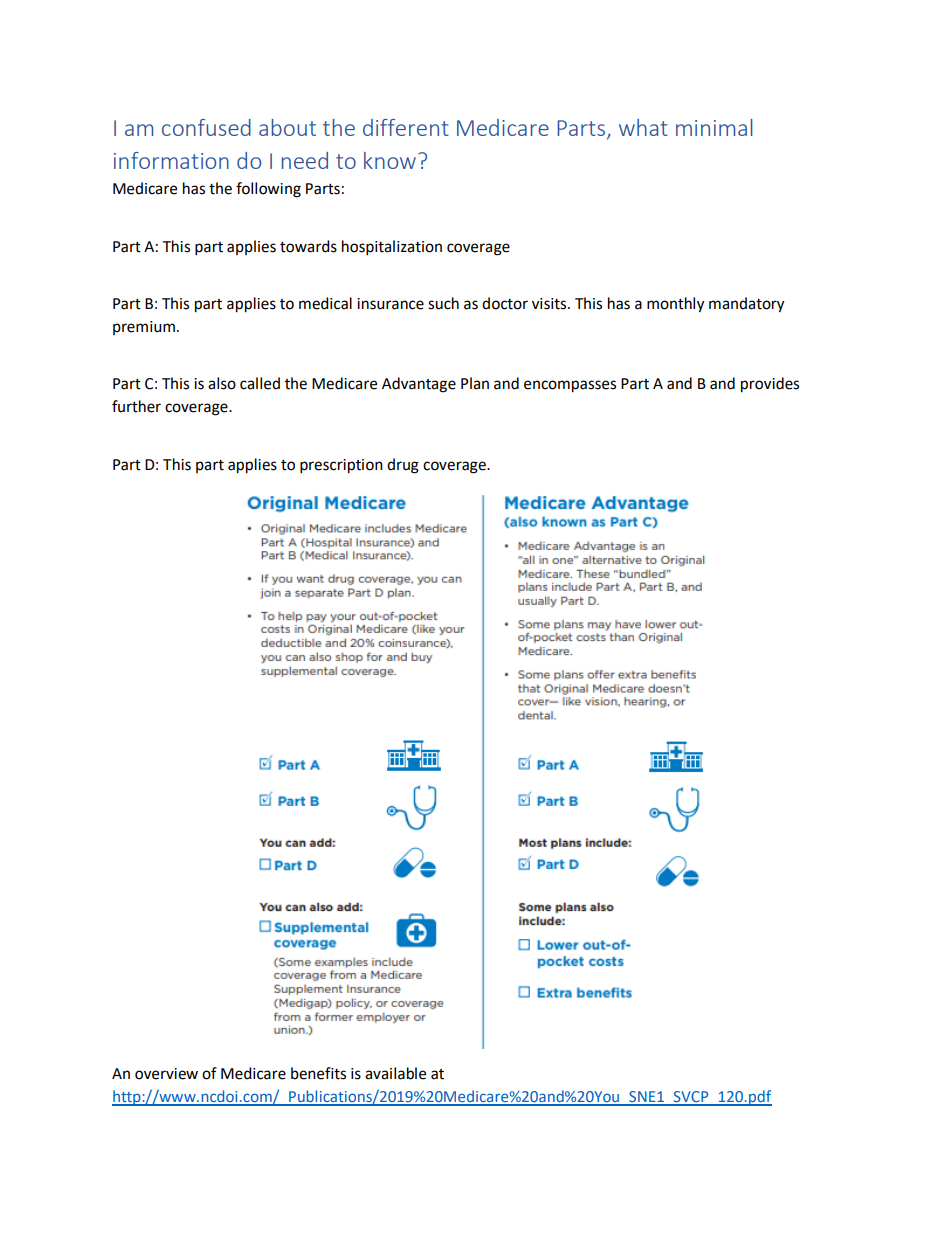 This screenshot has height=1233, width=952. What do you see at coordinates (206, 127) in the screenshot?
I see `confused` at bounding box center [206, 127].
